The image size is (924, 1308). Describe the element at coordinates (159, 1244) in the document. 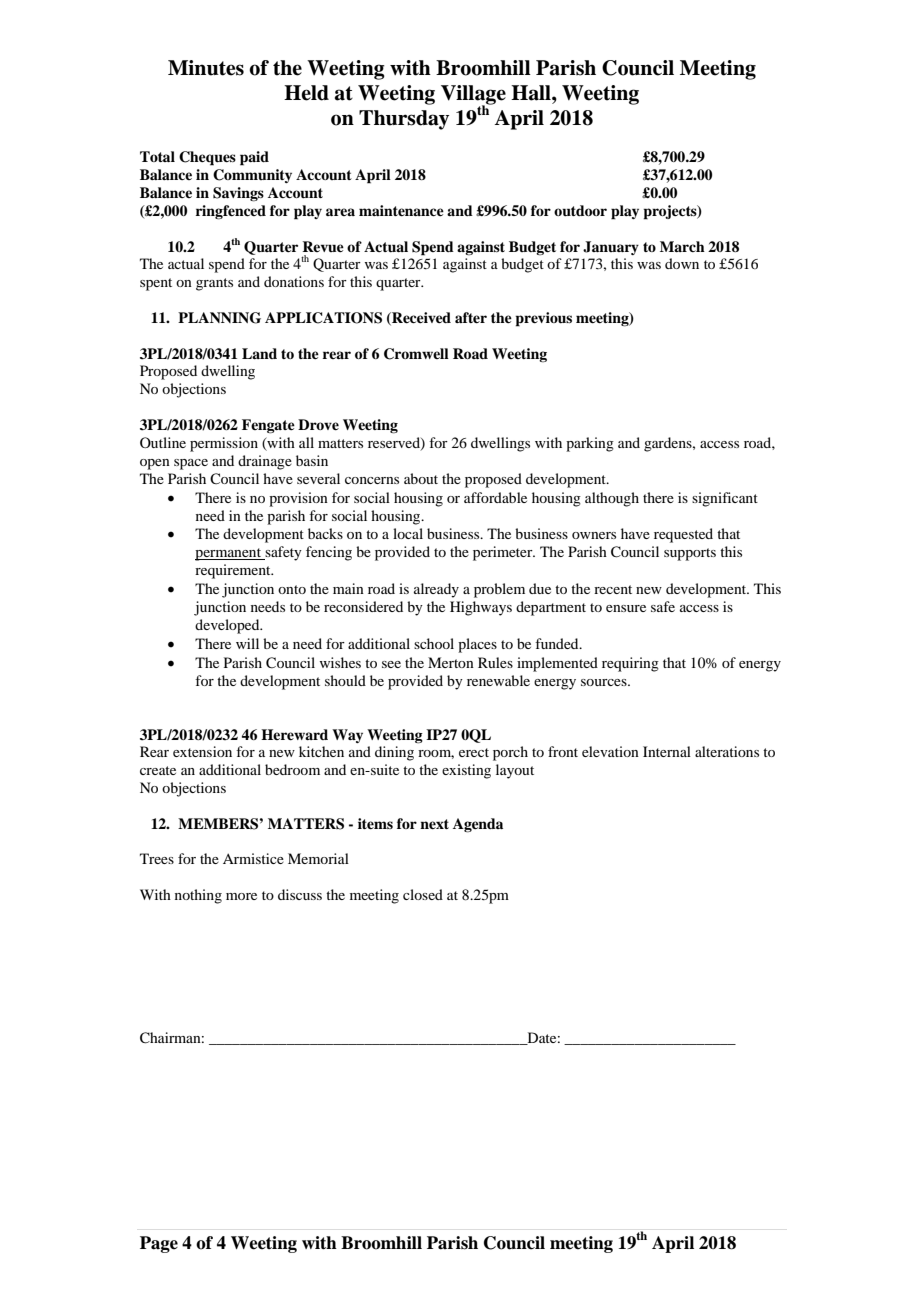

I see `Page` at that location.
